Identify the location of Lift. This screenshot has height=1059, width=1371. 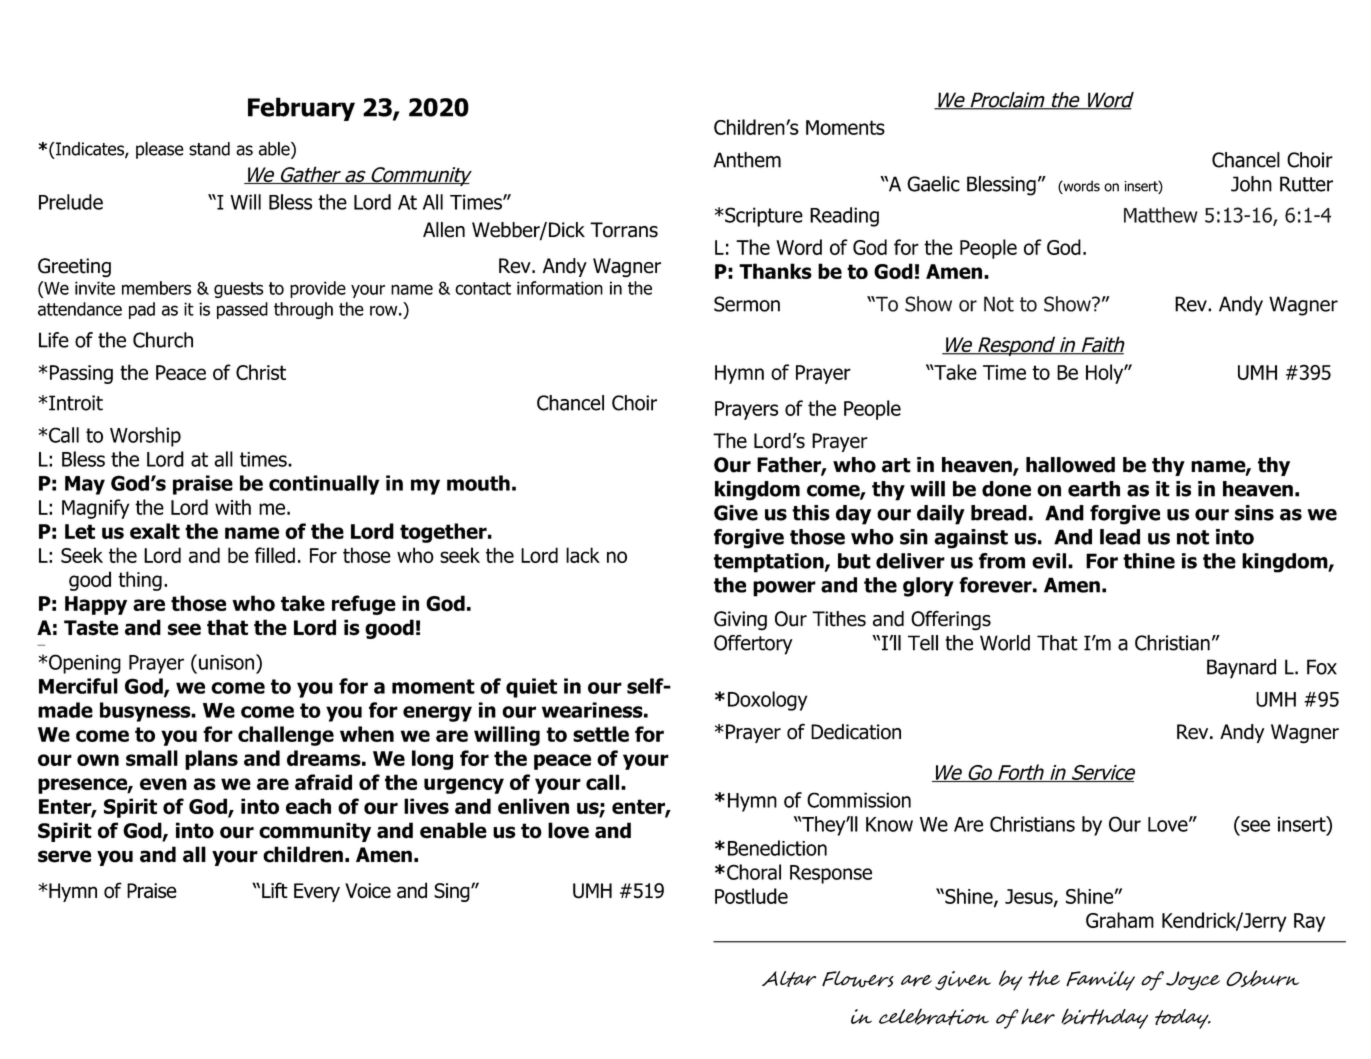
(275, 890).
